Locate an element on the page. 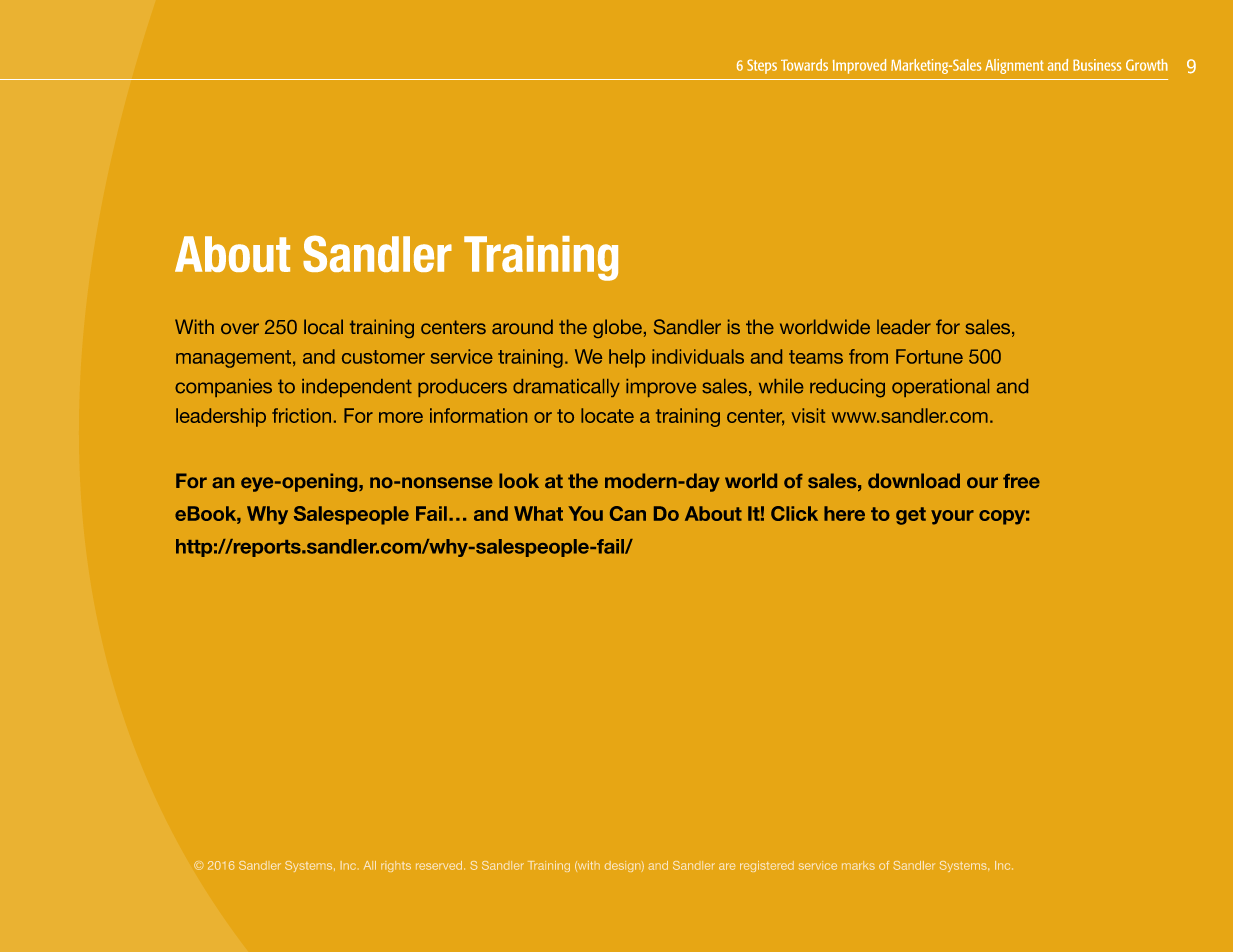 The image size is (1233, 952). Can is located at coordinates (628, 513).
